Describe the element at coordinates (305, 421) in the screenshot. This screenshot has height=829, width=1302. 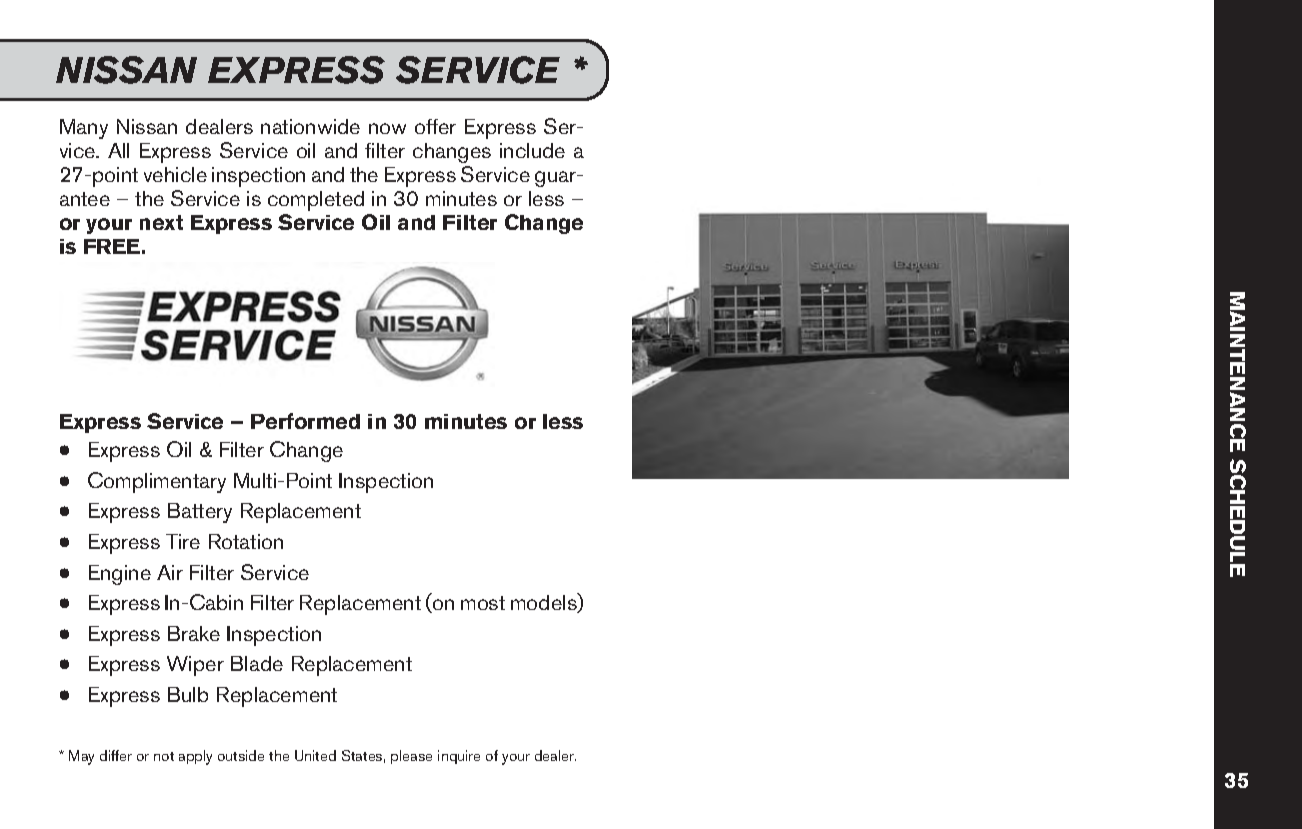
I see `Performed` at that location.
